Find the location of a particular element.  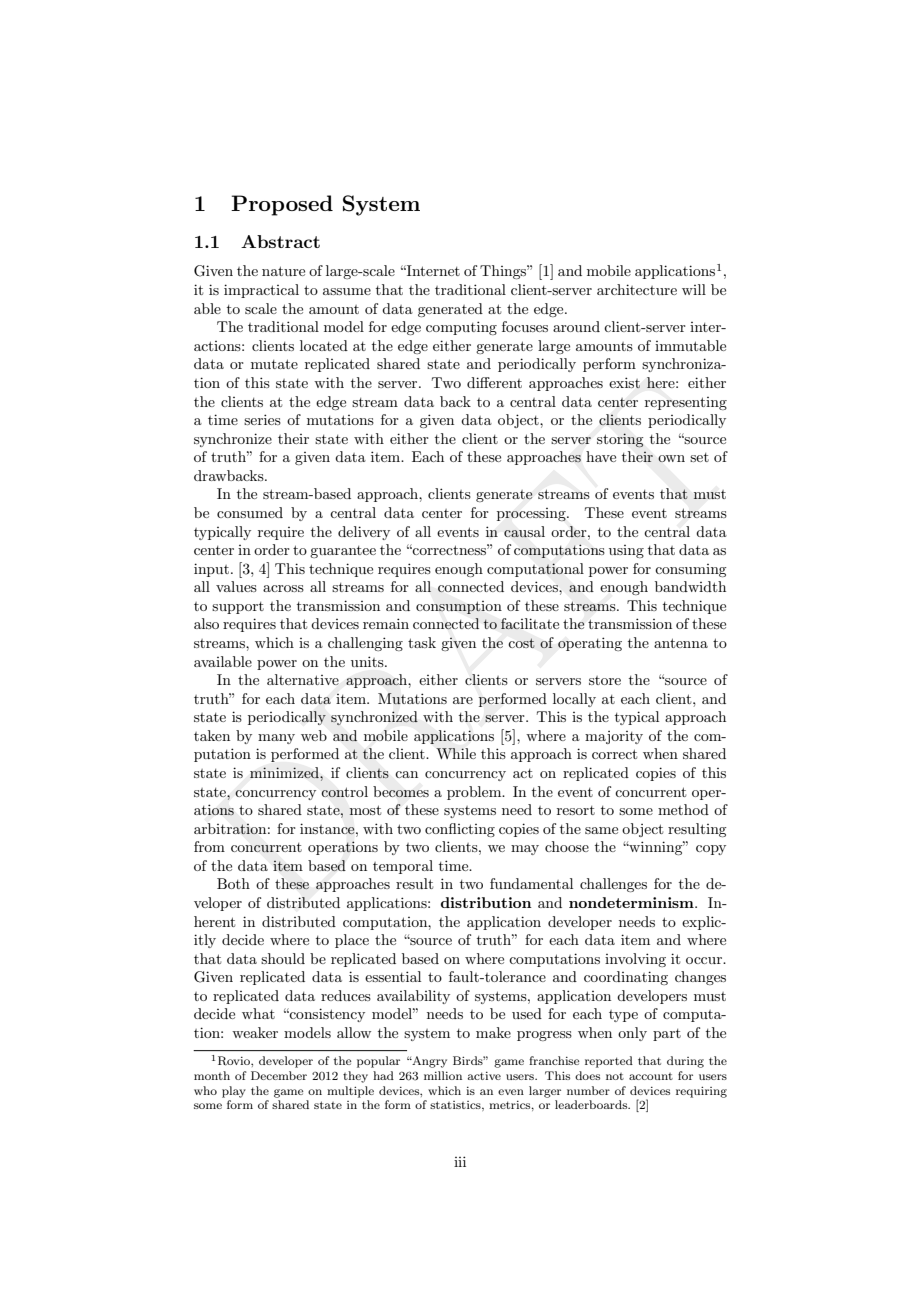

Abstract is located at coordinates (280, 241).
